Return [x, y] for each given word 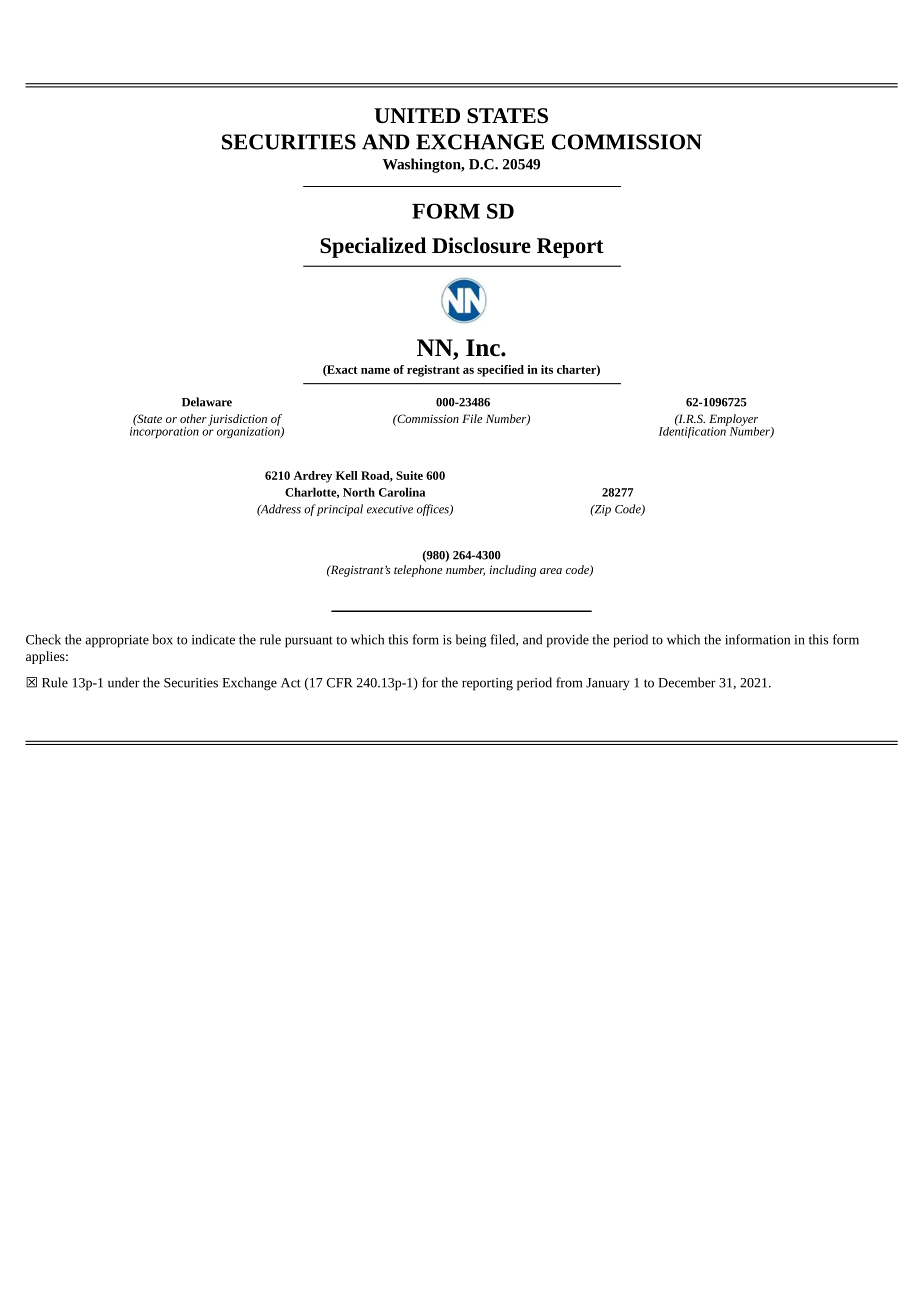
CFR [340, 683]
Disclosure [481, 245]
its [547, 369]
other [193, 418]
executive [390, 509]
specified [500, 371]
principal [339, 510]
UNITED [417, 115]
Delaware [207, 402]
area [551, 571]
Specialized [373, 247]
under [124, 682]
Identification [693, 431]
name [375, 371]
